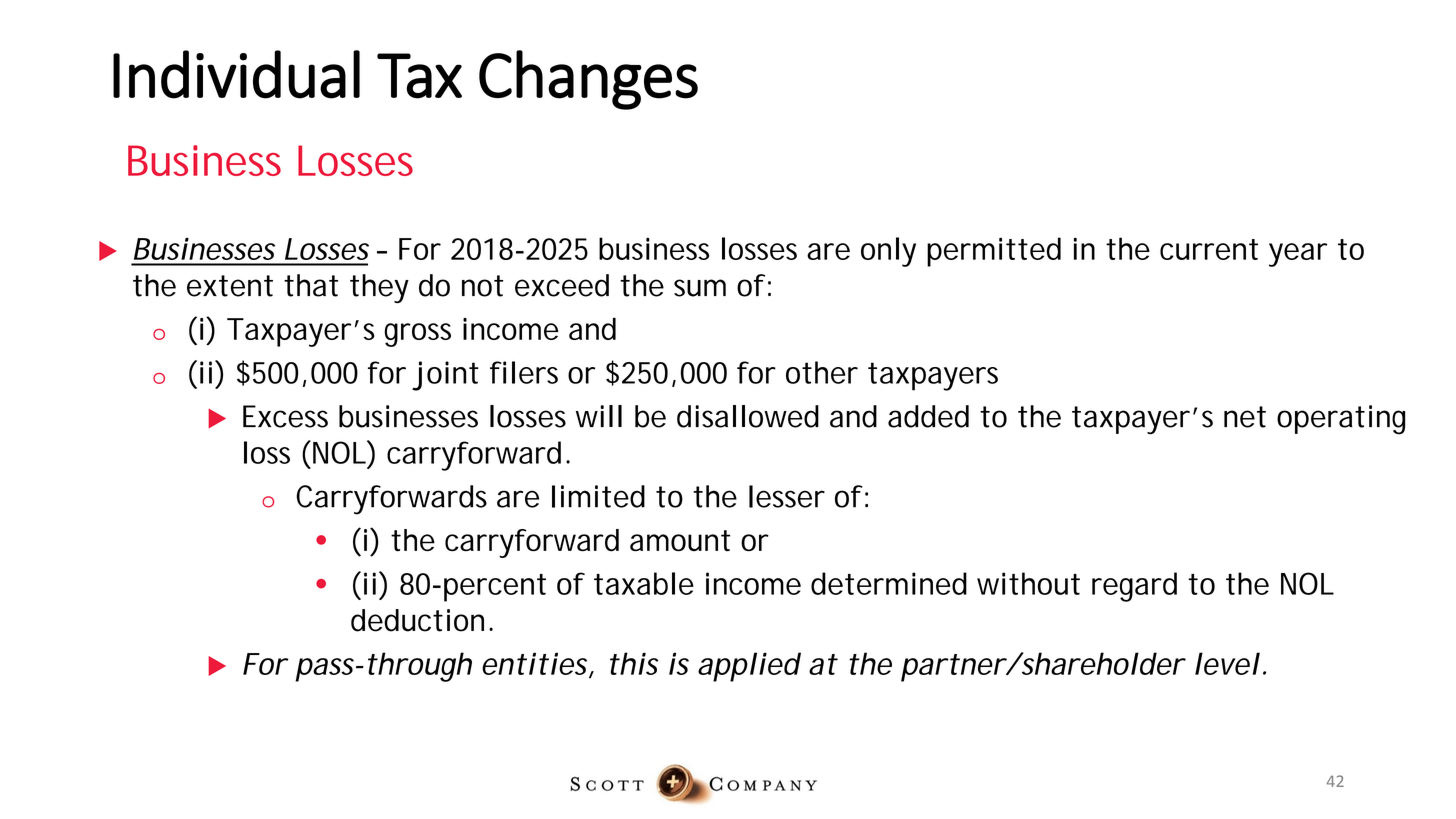 This document has height=819, width=1456. What do you see at coordinates (417, 620) in the document?
I see `deduction` at bounding box center [417, 620].
